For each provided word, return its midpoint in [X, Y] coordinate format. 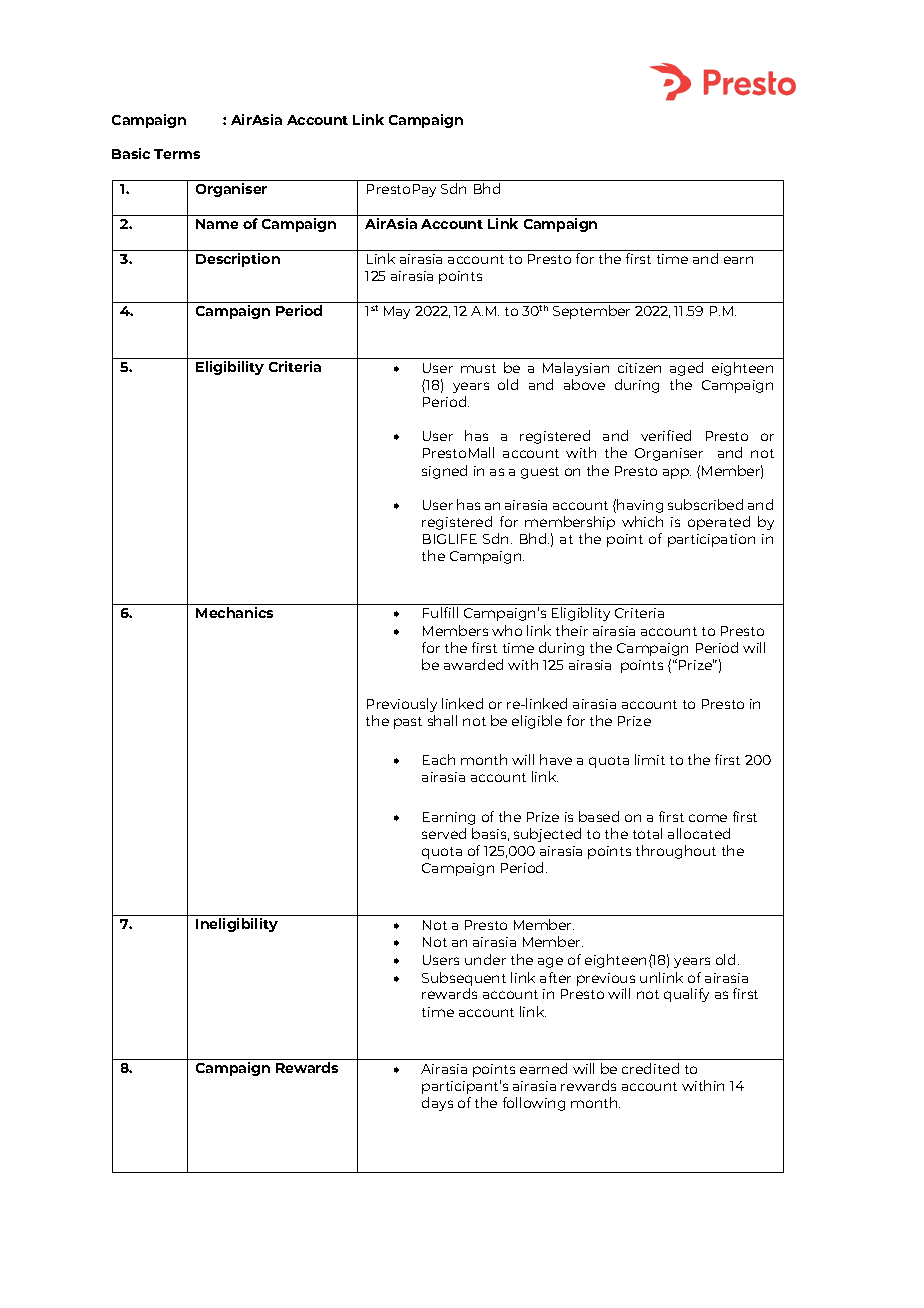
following [534, 1104]
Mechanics [234, 612]
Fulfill [440, 612]
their [572, 630]
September [591, 312]
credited [650, 1068]
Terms [177, 154]
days [437, 1104]
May [397, 312]
